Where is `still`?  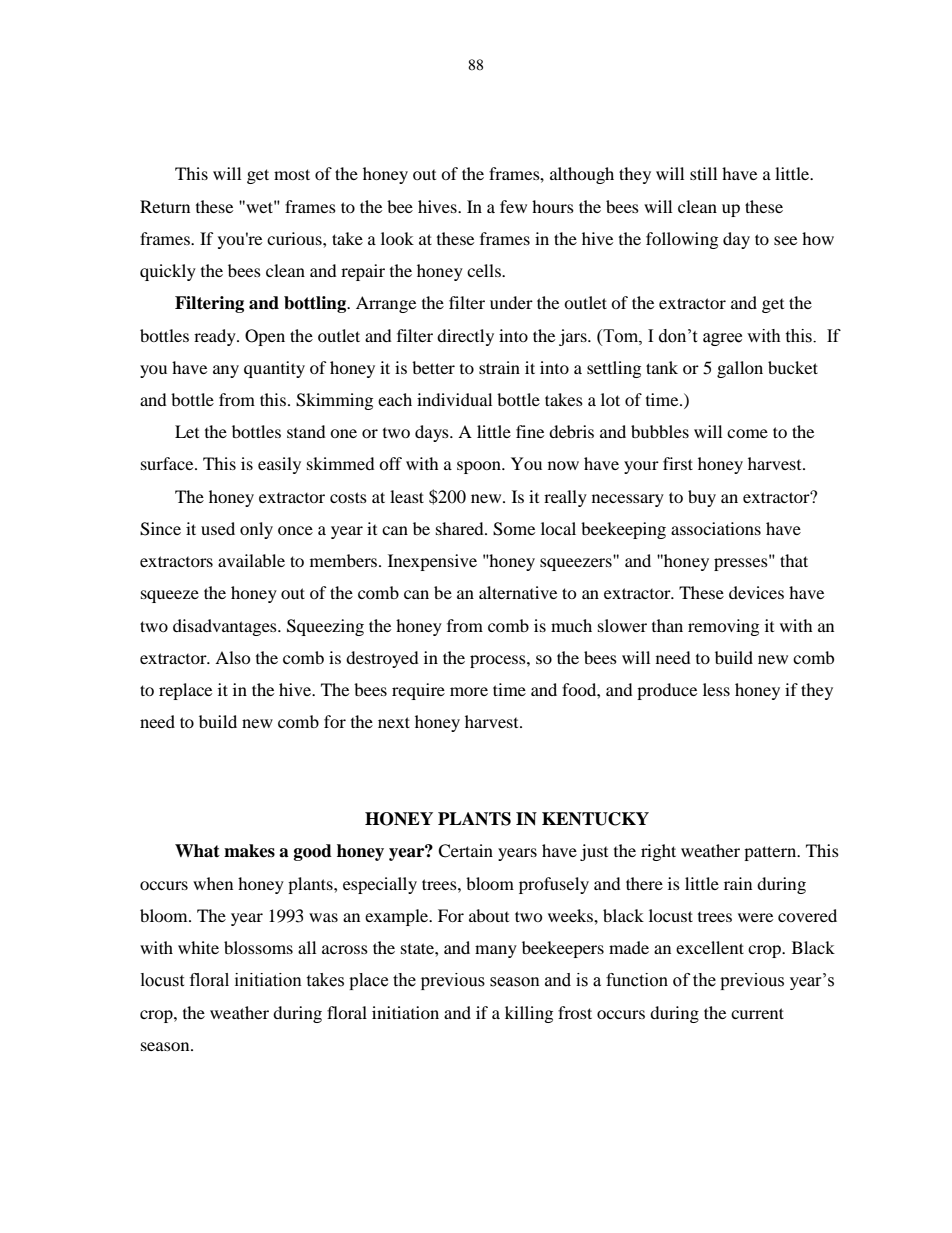
still is located at coordinates (703, 173).
